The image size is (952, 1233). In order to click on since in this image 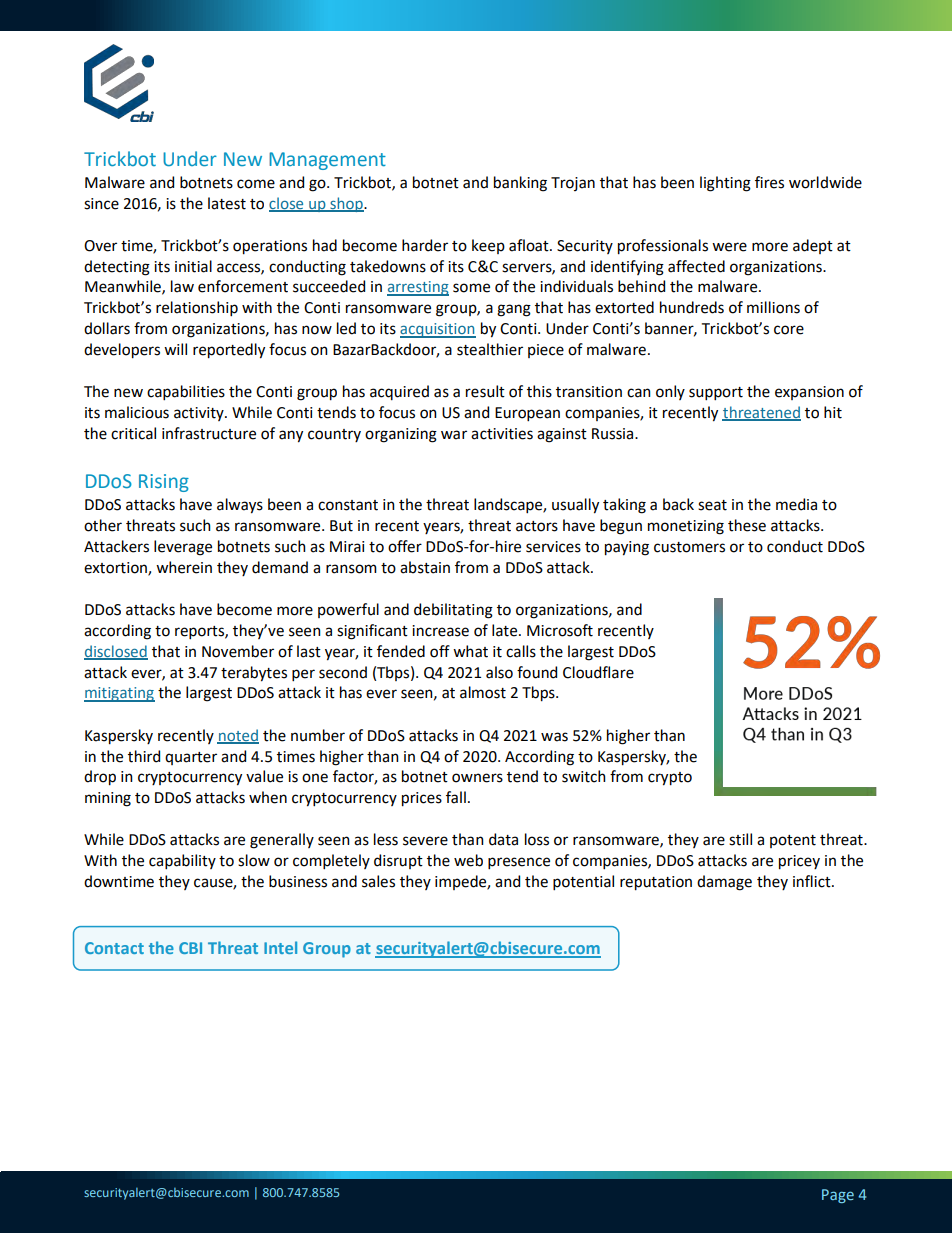, I will do `click(101, 204)`.
